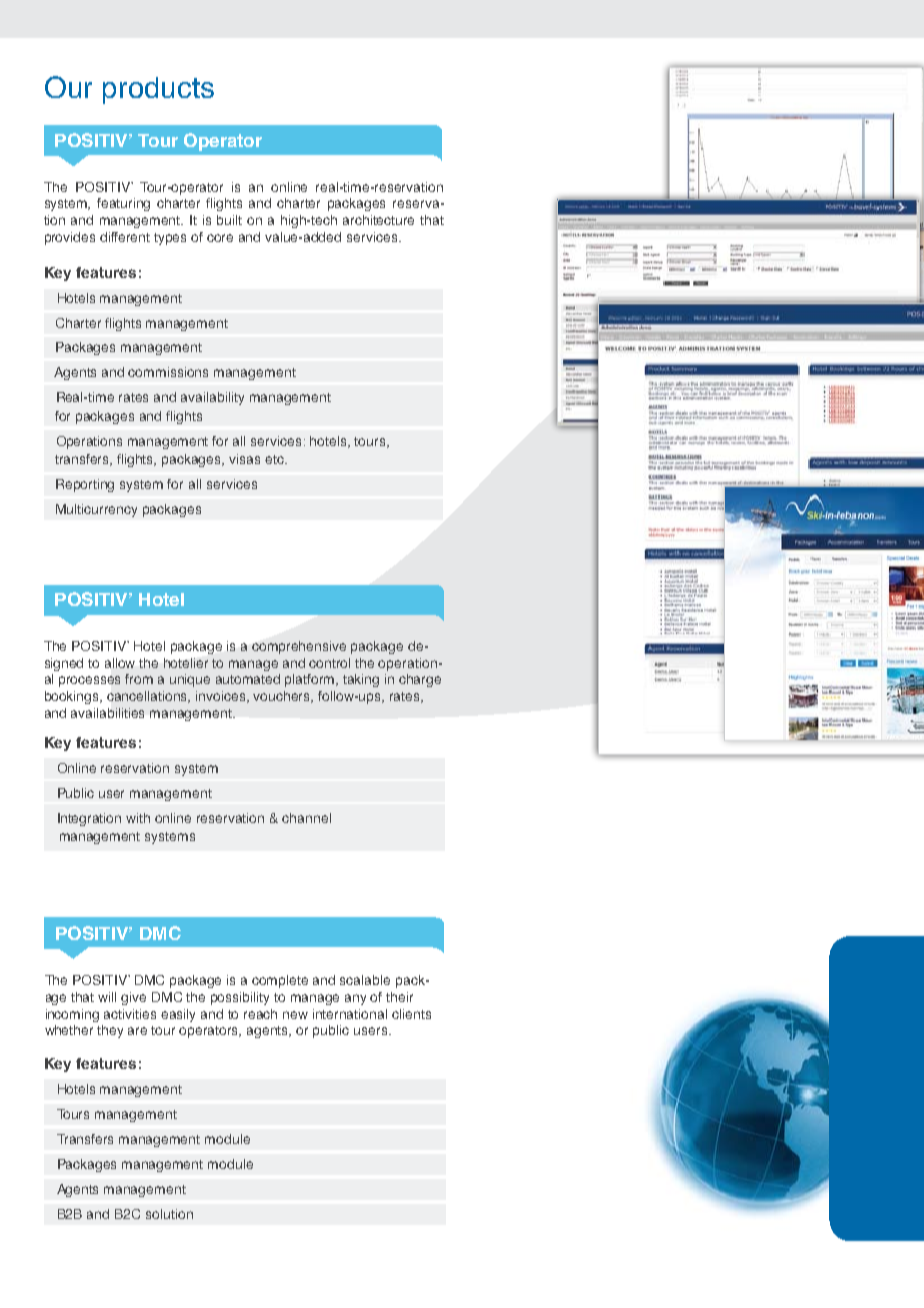 This screenshot has width=924, height=1308. Describe the element at coordinates (138, 818) in the screenshot. I see `with` at that location.
